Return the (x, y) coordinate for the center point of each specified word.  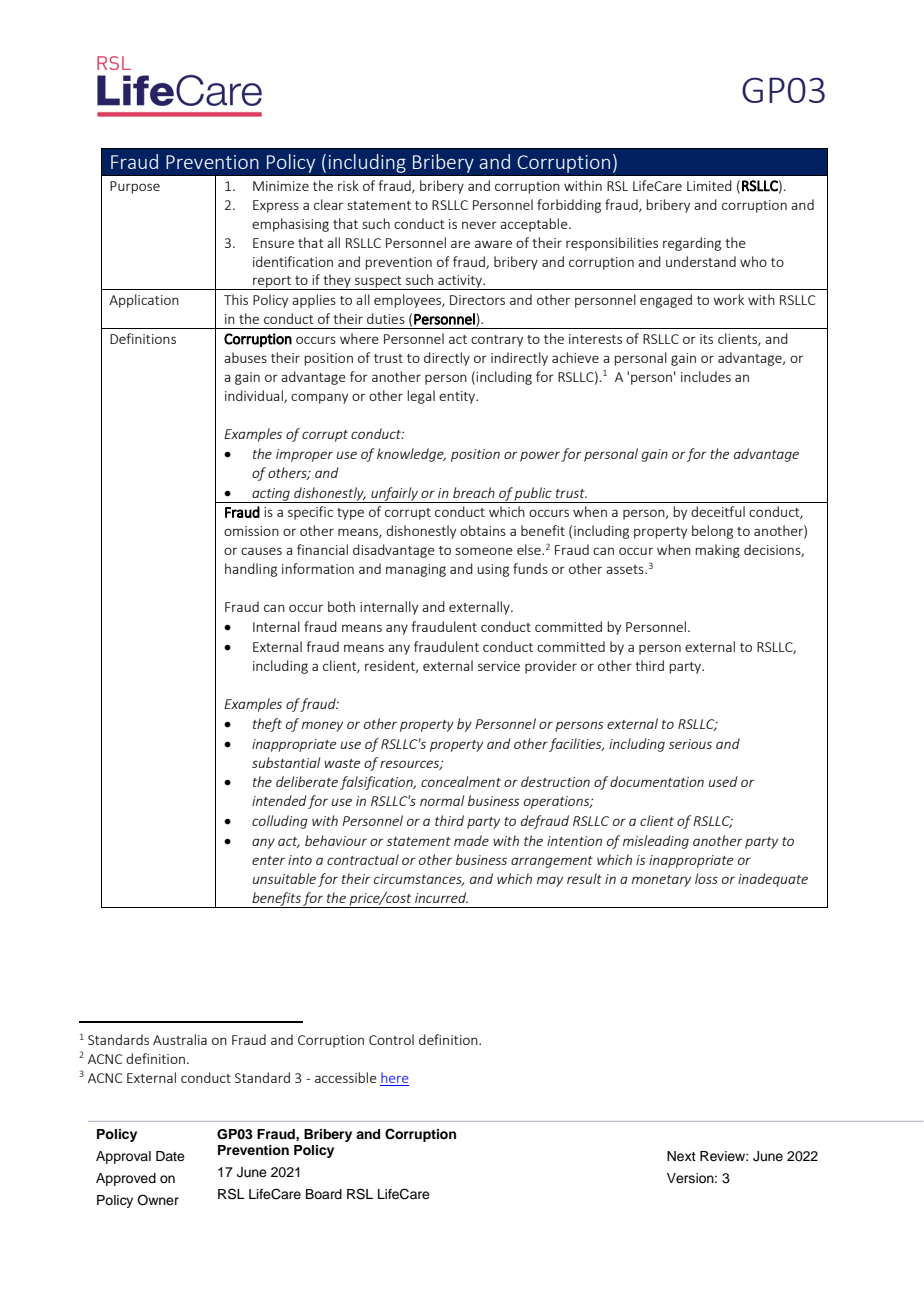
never (479, 225)
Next (681, 1156)
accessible (346, 1077)
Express (276, 206)
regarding (692, 244)
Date (170, 1156)
